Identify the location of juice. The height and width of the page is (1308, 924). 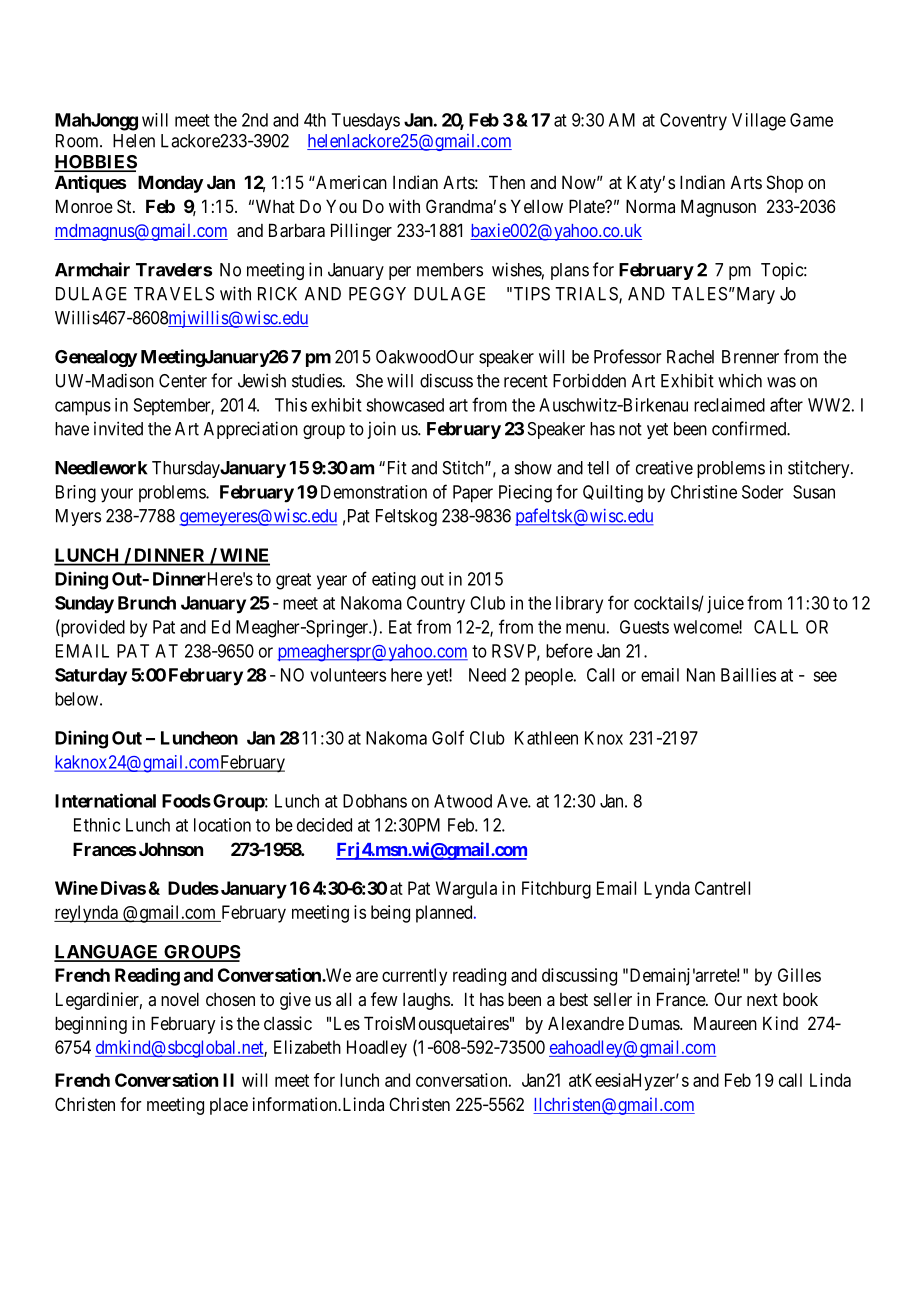
(725, 604).
